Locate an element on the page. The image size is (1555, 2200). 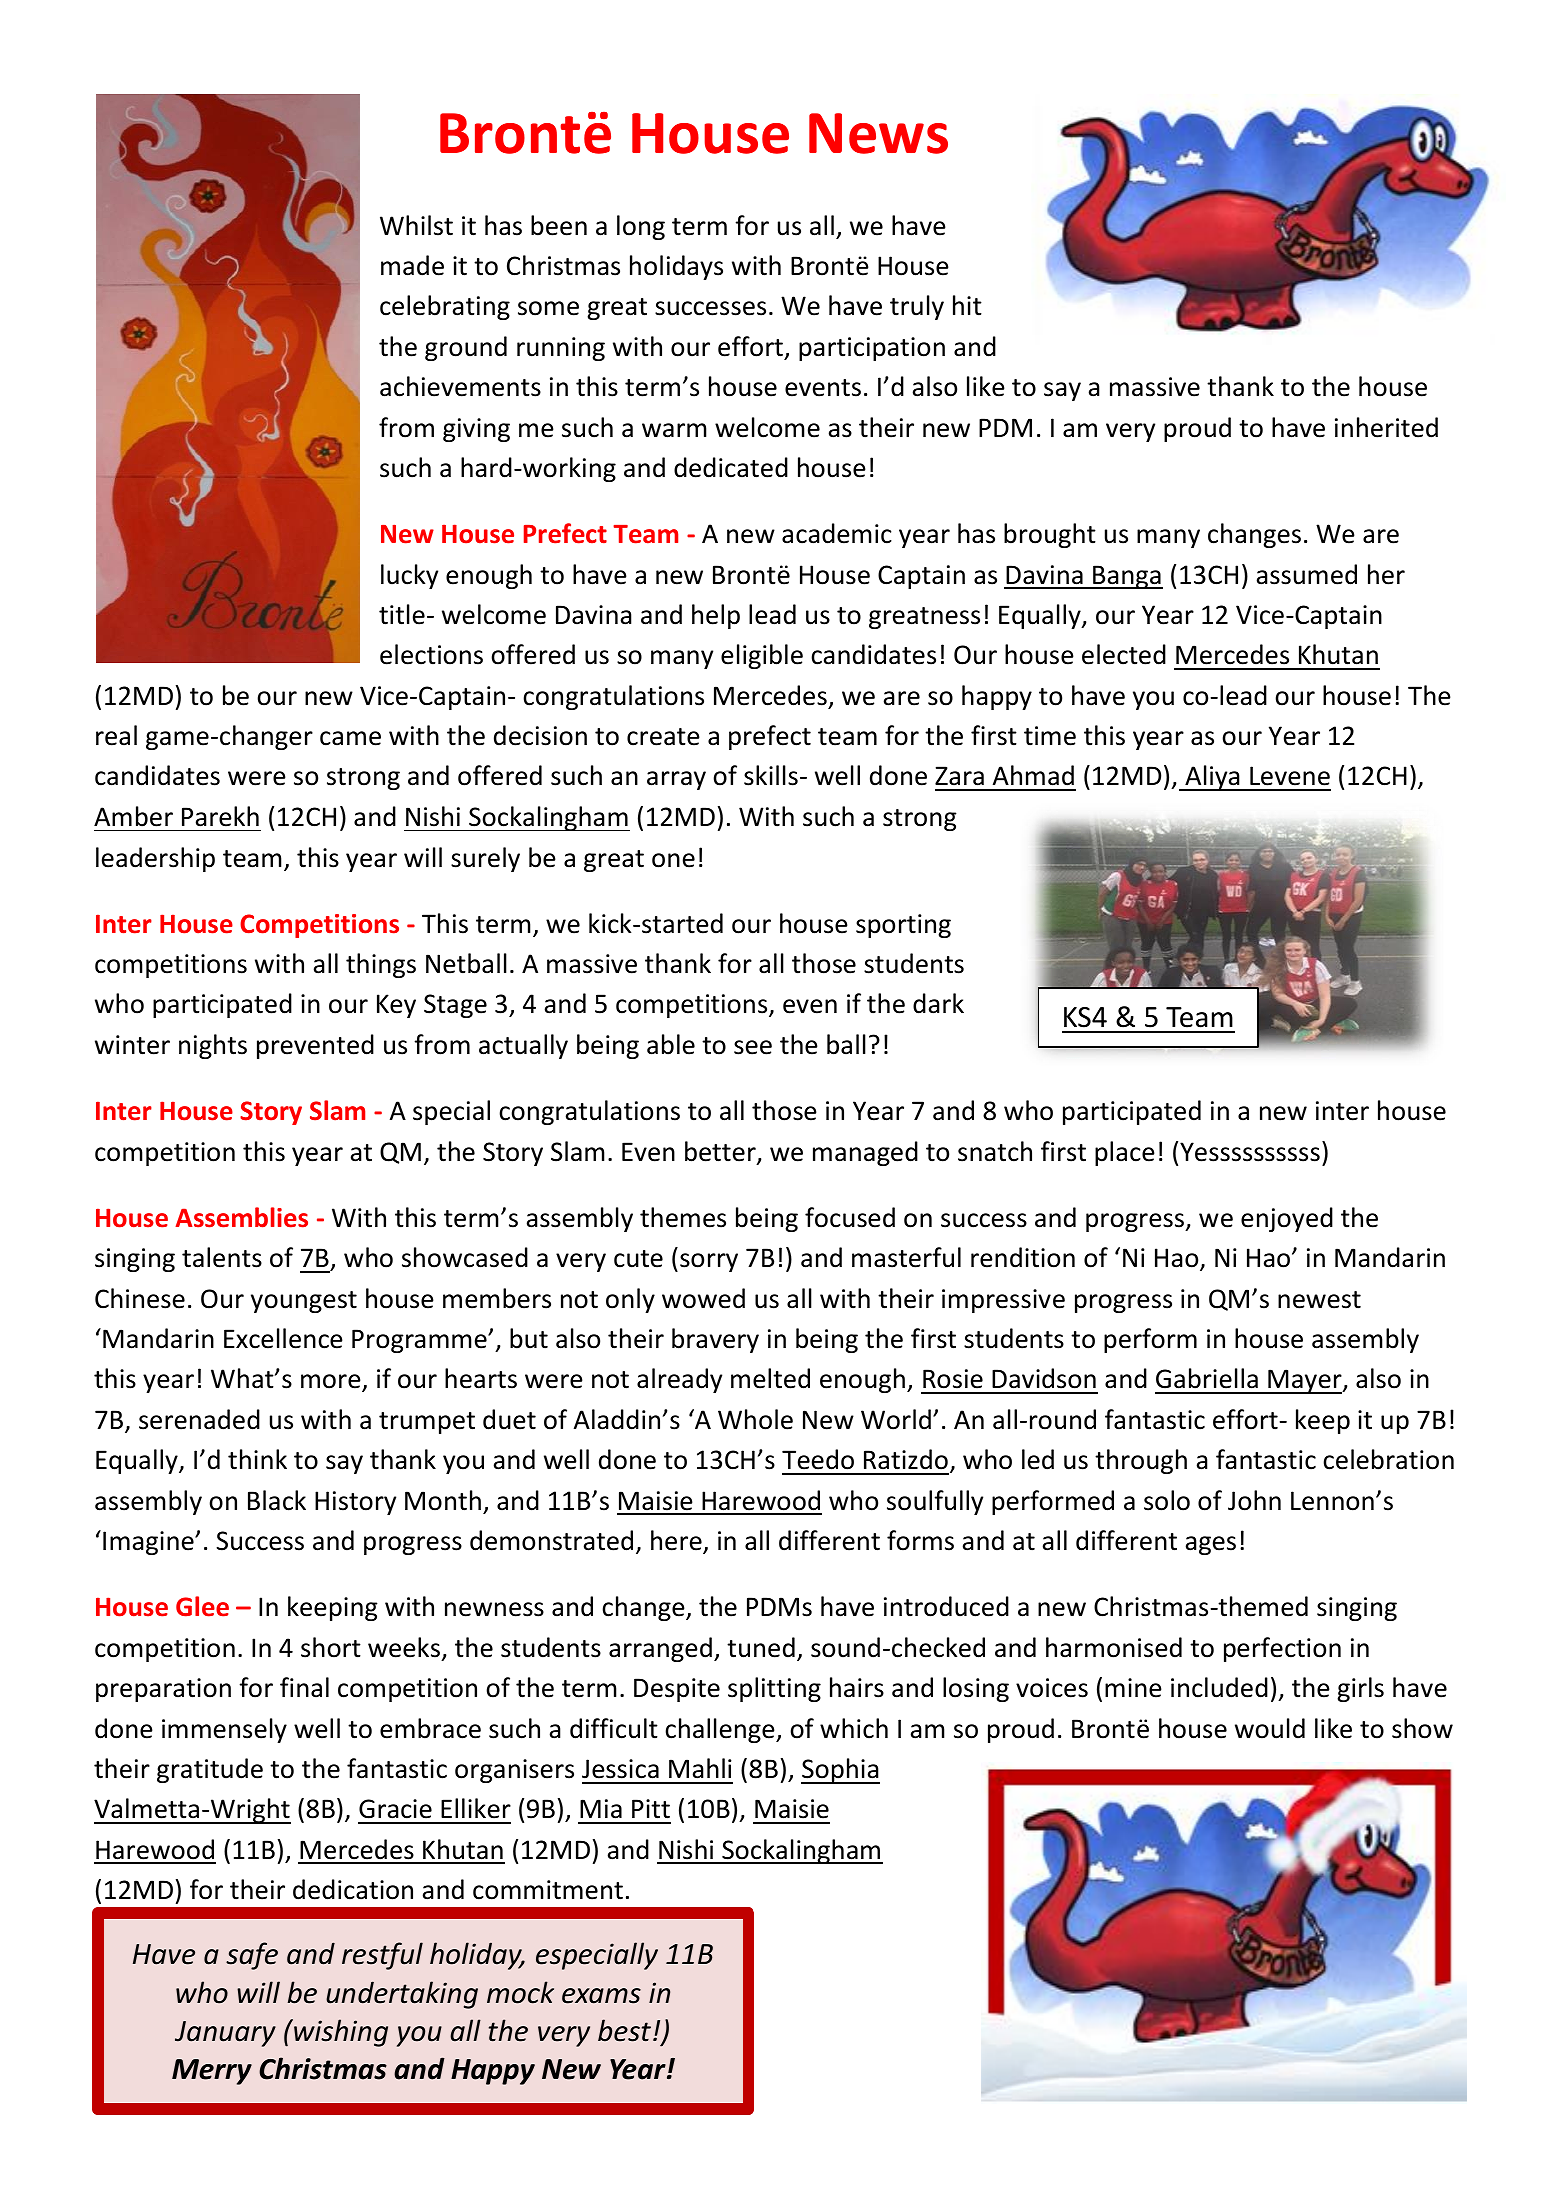
place is located at coordinates (1125, 1153).
